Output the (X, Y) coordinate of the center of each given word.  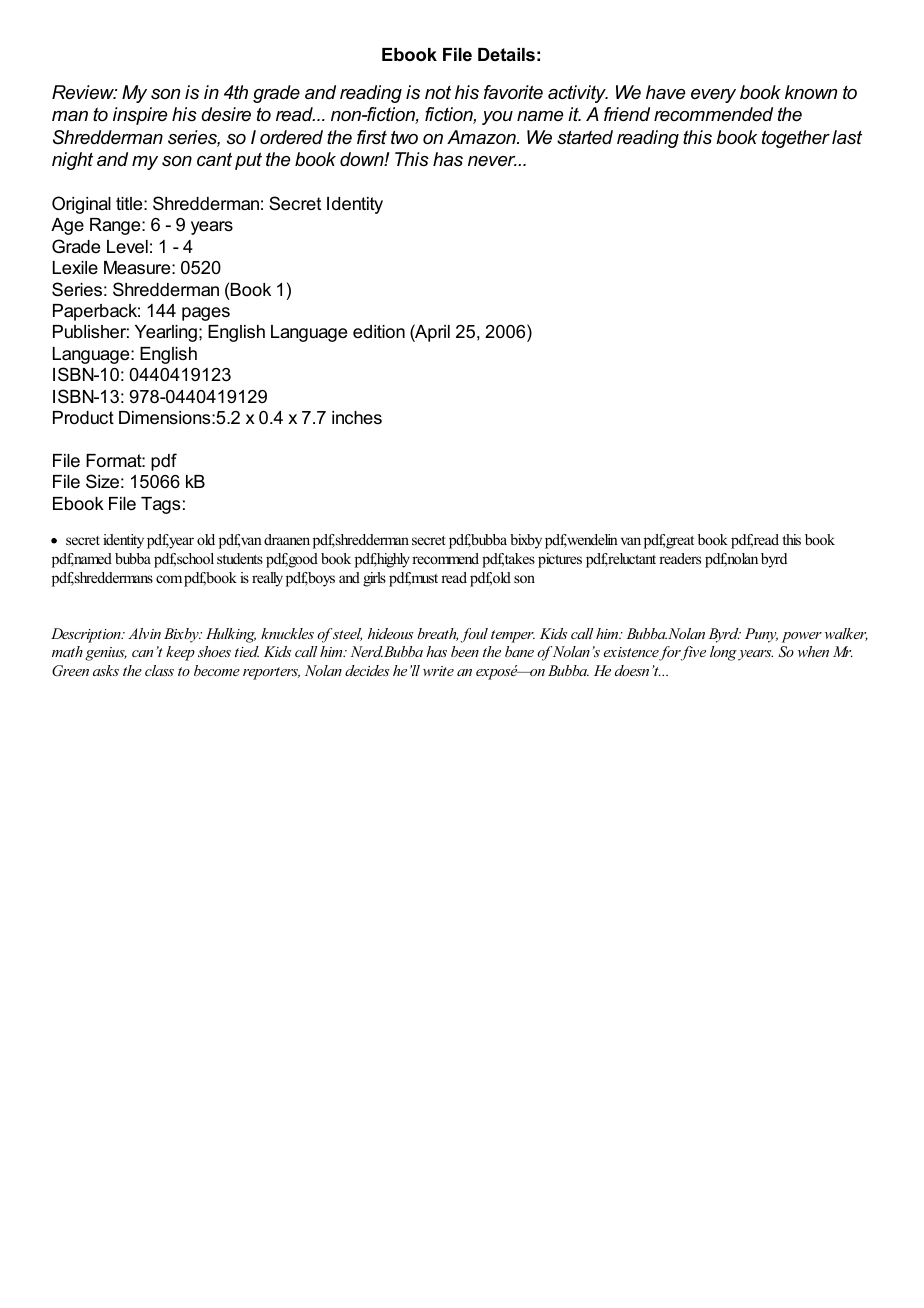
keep (180, 653)
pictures (560, 560)
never (492, 161)
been (465, 651)
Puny (761, 635)
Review (84, 92)
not (438, 92)
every (713, 96)
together (796, 139)
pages (206, 314)
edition (379, 331)
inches (357, 417)
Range (116, 226)
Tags (160, 505)
